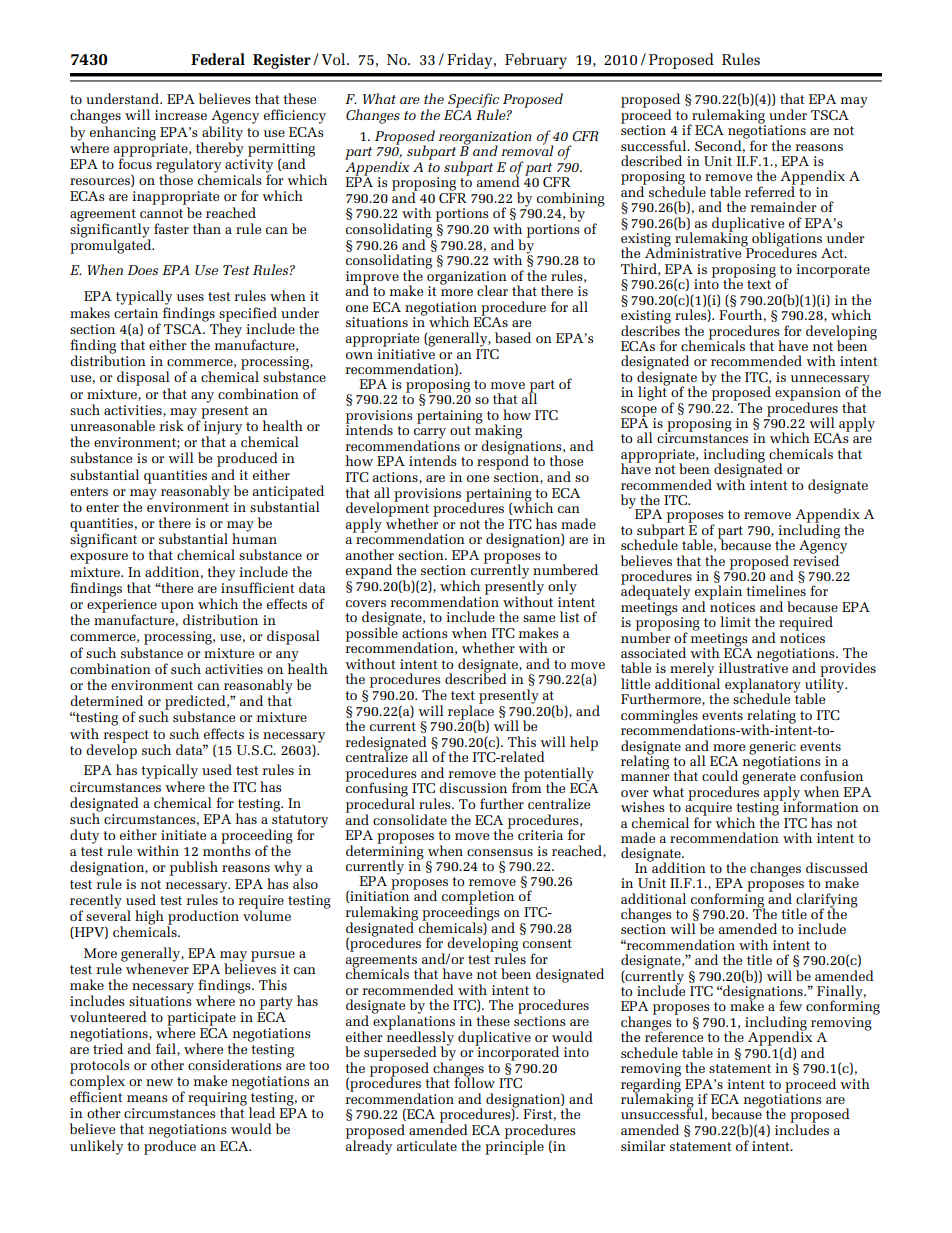 Image resolution: width=952 pixels, height=1233 pixels. Describe the element at coordinates (770, 190) in the document. I see `referred` at that location.
